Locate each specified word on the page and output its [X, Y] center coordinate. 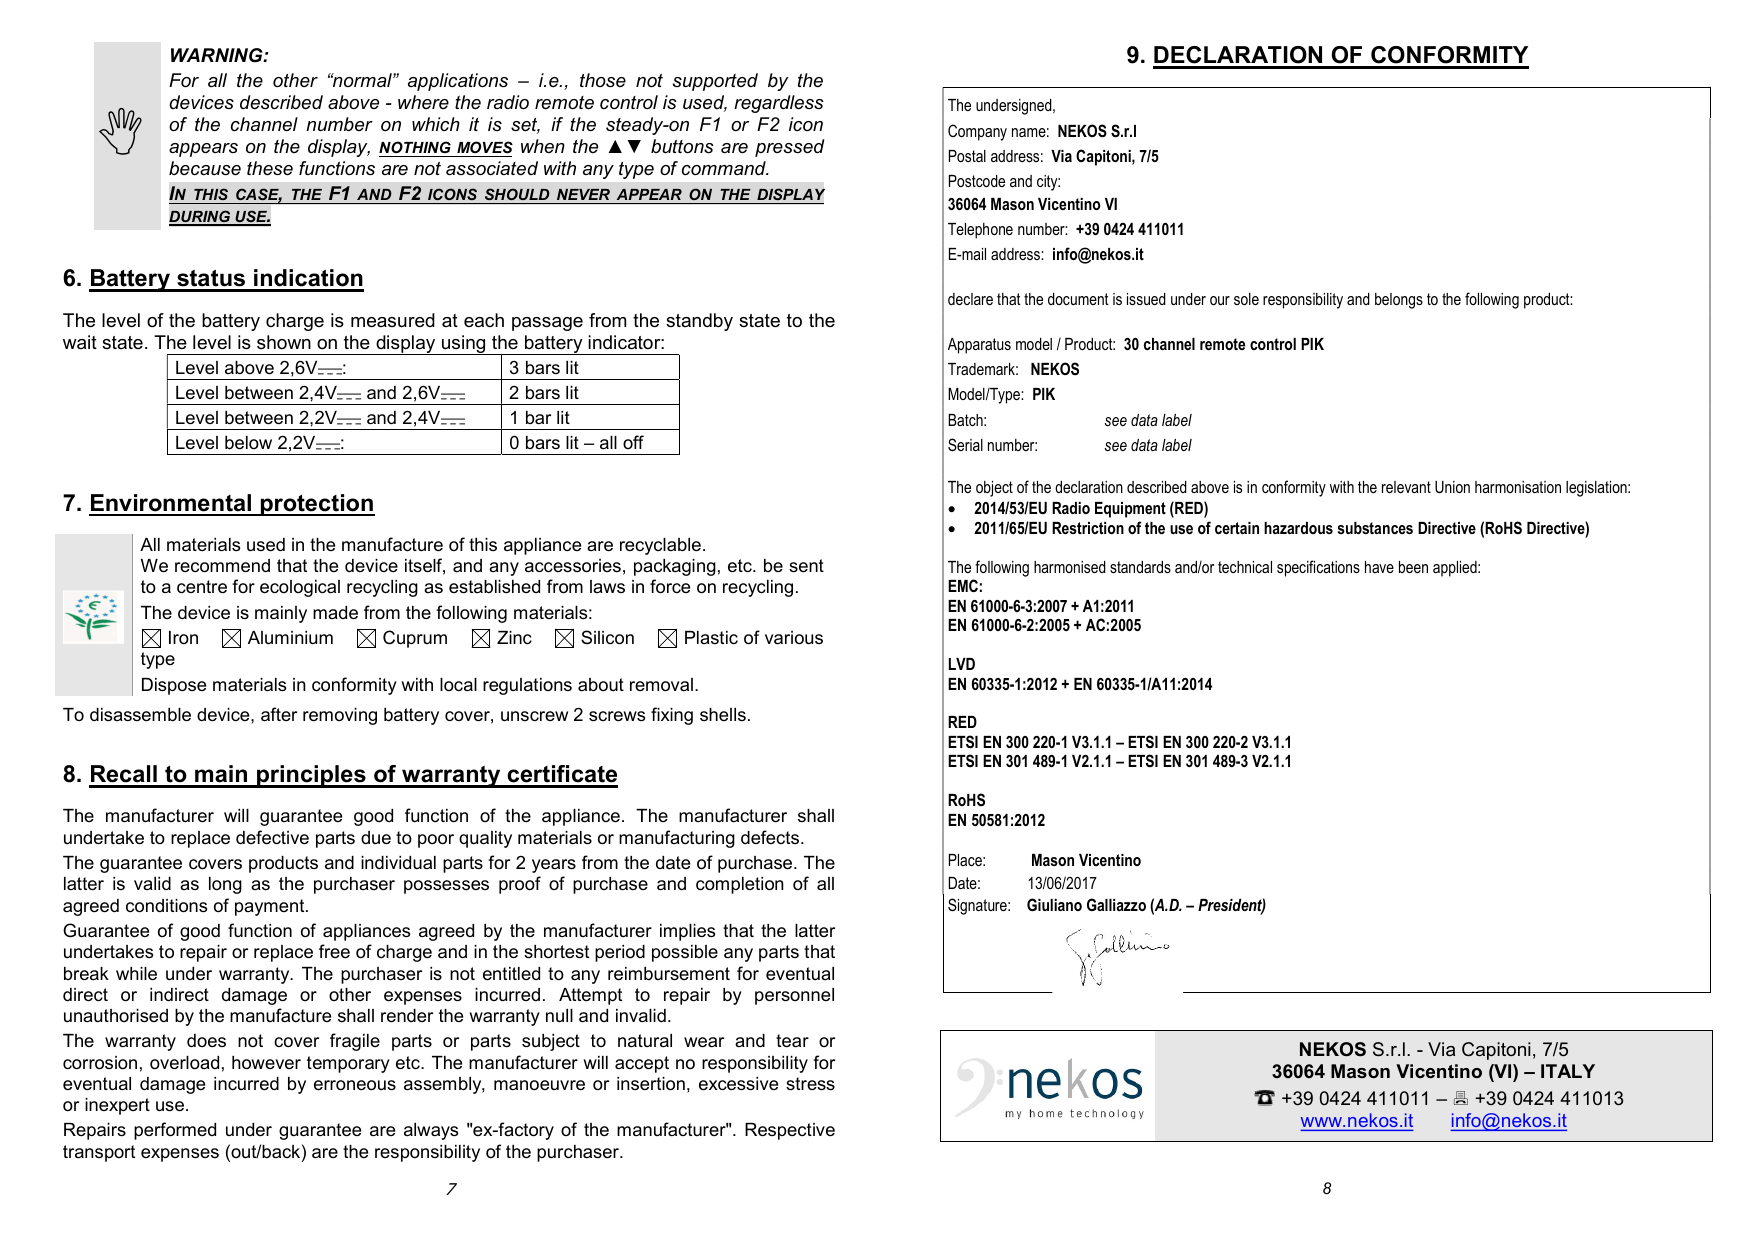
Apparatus [979, 346]
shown [284, 342]
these [270, 168]
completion [740, 885]
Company [977, 132]
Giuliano [1054, 904]
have [1379, 567]
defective [272, 837]
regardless [779, 104]
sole [1246, 299]
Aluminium [290, 638]
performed [175, 1131]
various [794, 638]
